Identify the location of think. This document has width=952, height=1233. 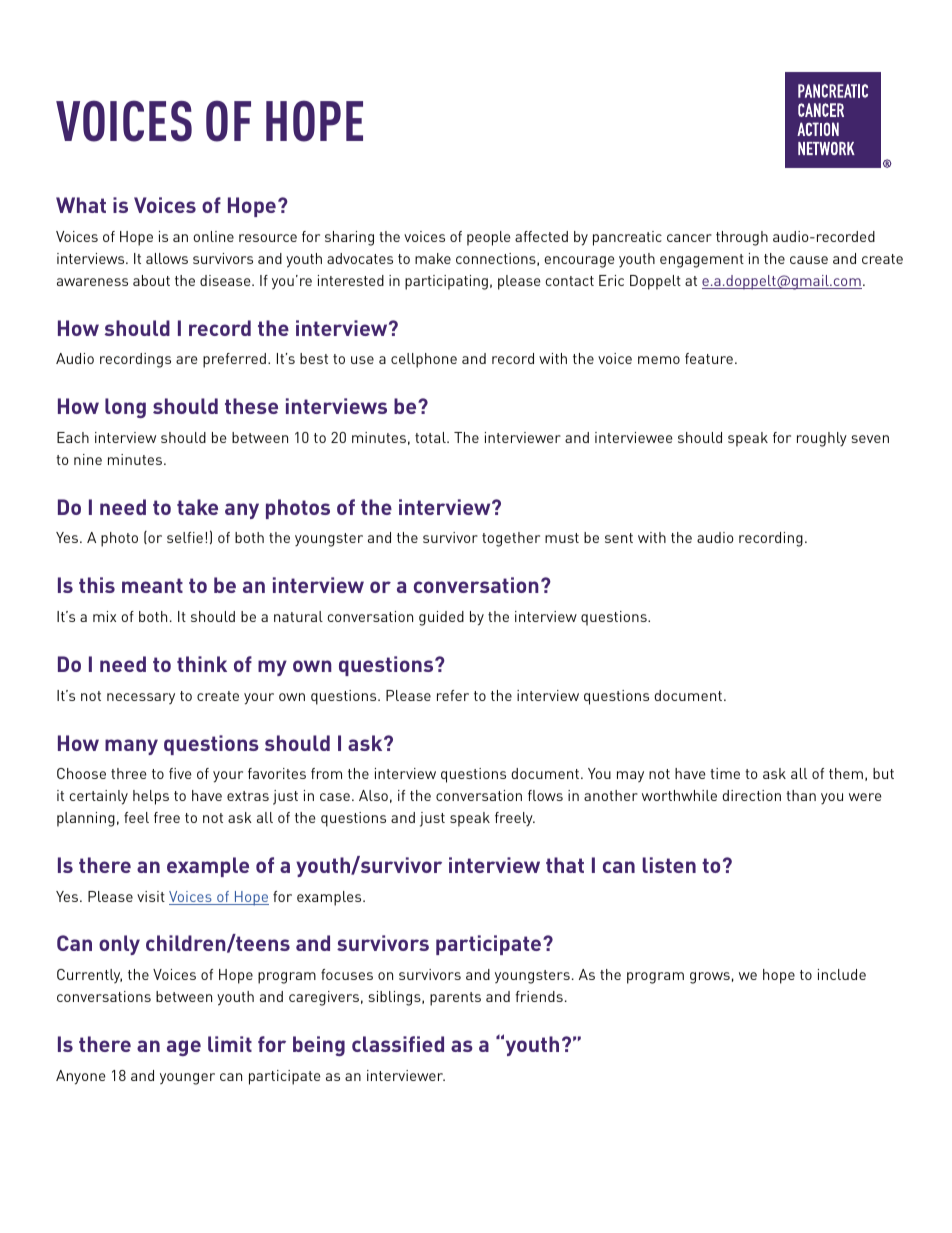
(202, 664).
